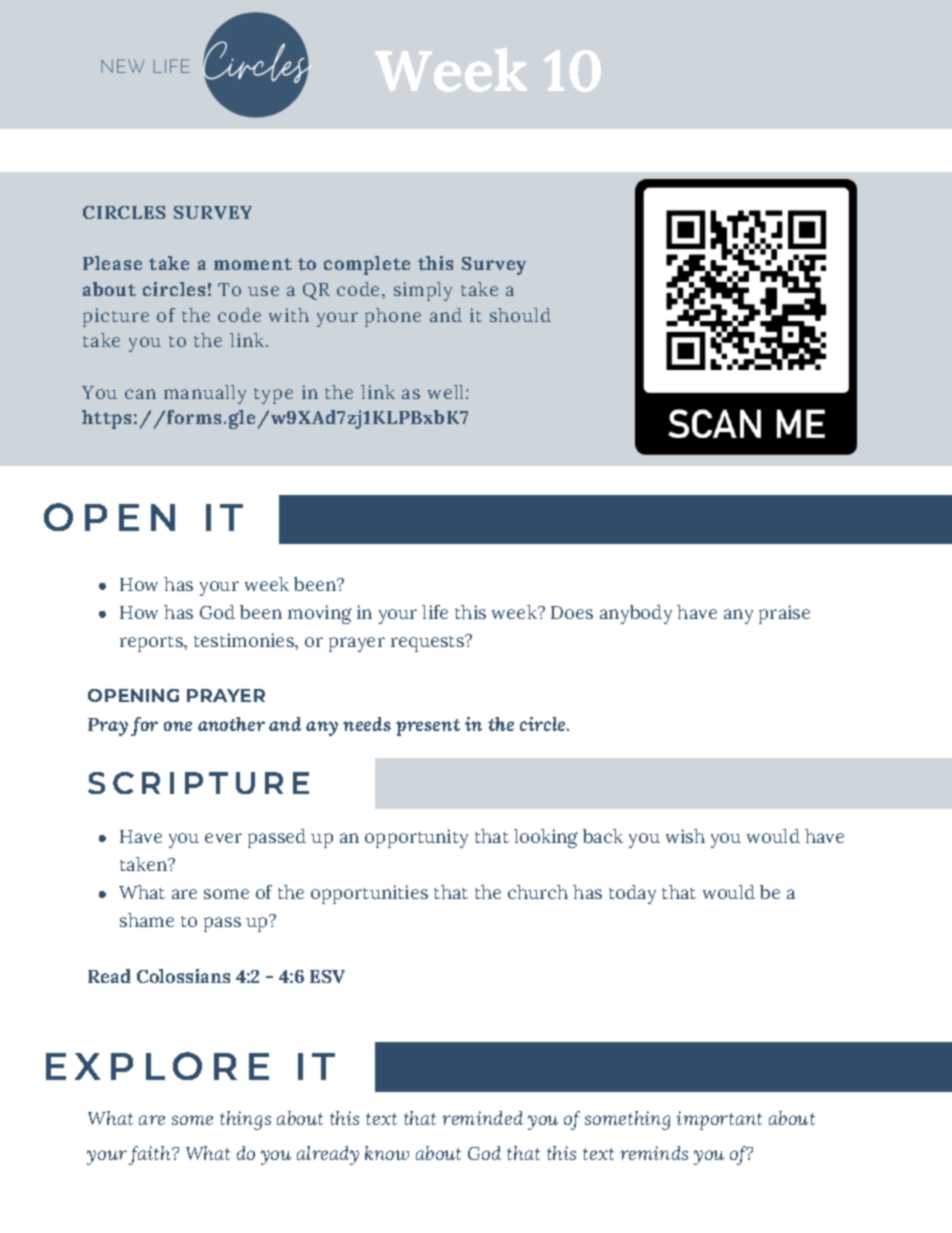 This screenshot has width=952, height=1233. Describe the element at coordinates (205, 394) in the screenshot. I see `manually` at that location.
